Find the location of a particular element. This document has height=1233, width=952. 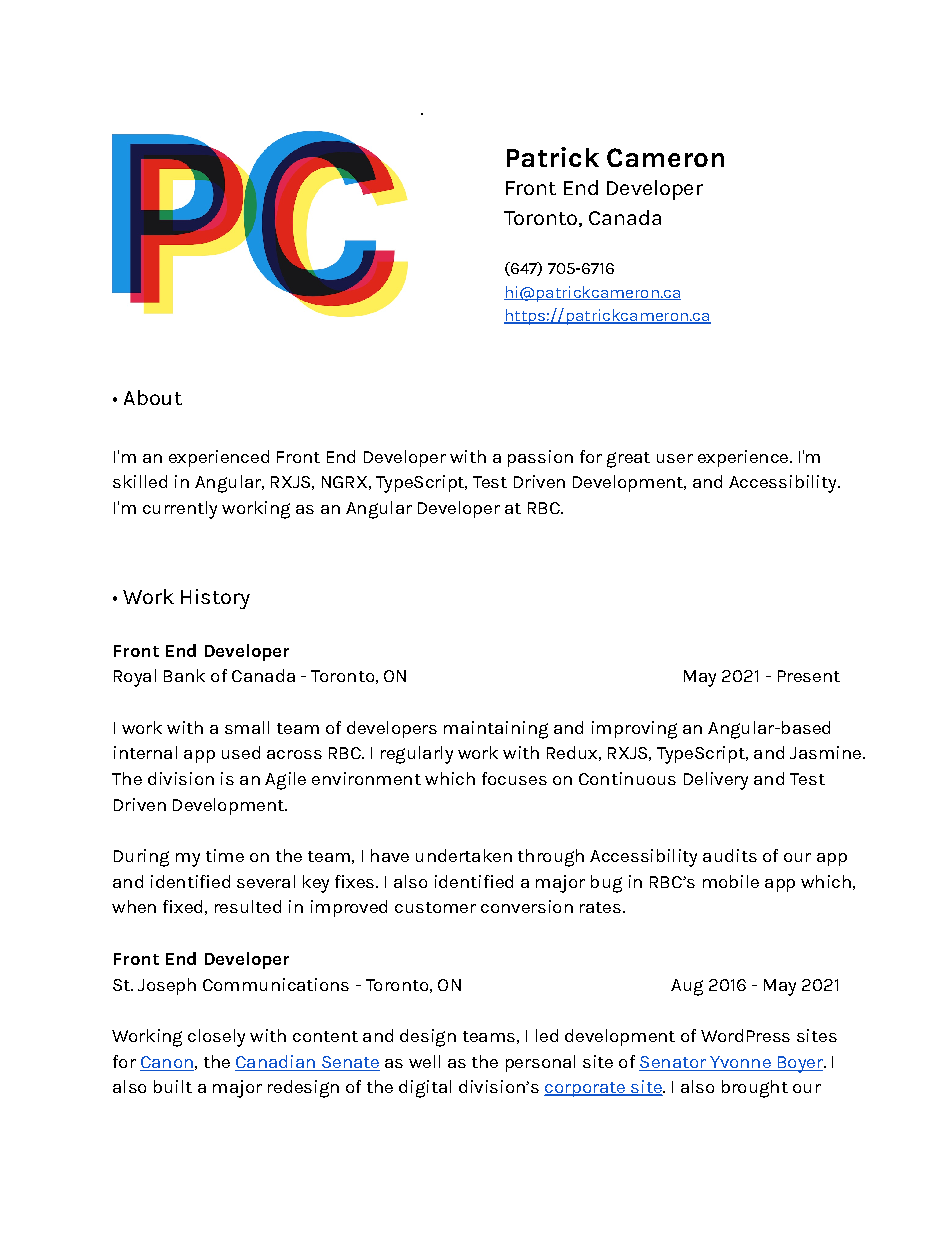

About is located at coordinates (153, 397).
